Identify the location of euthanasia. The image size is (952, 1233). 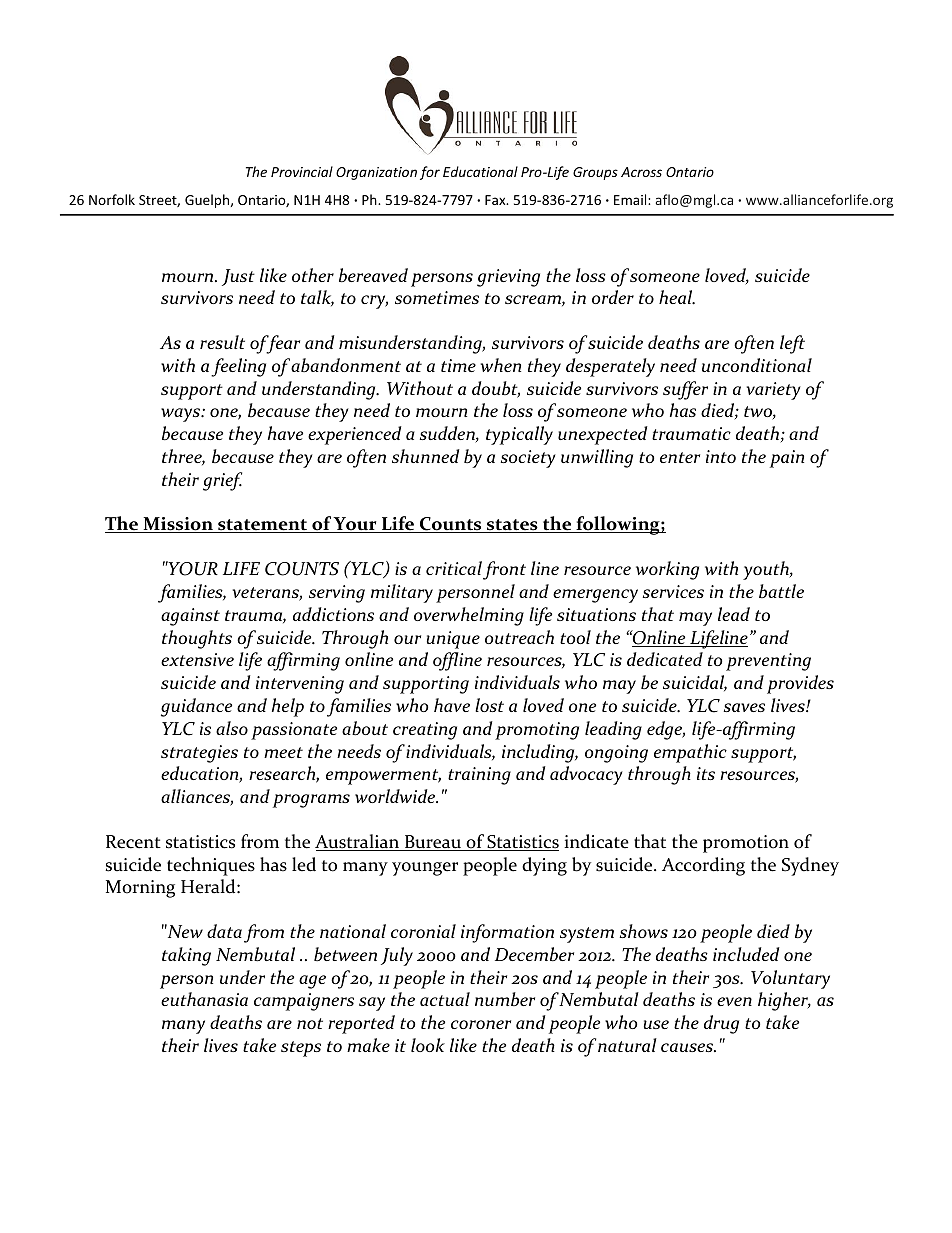
(204, 999).
